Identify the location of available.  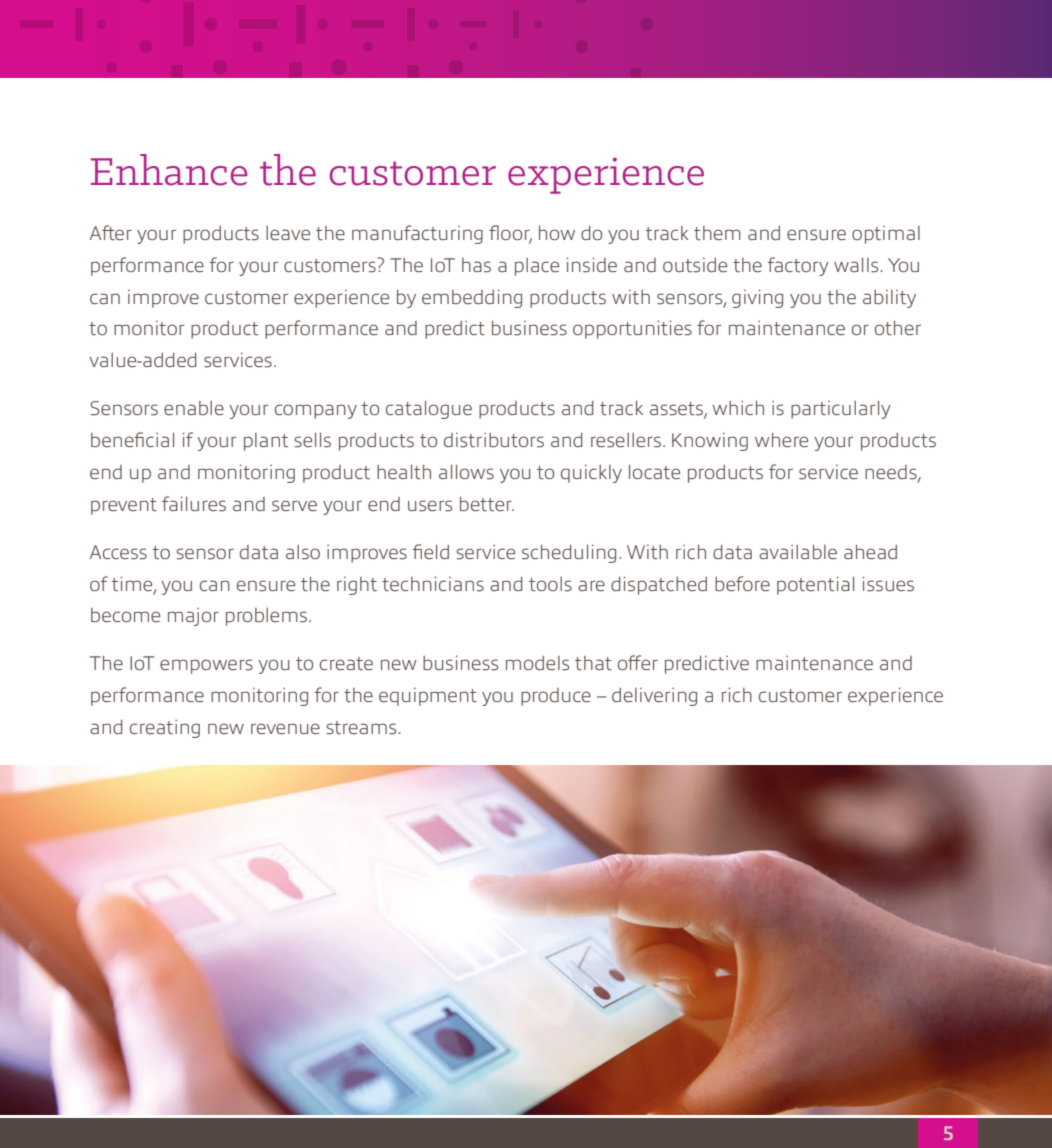
(798, 551).
